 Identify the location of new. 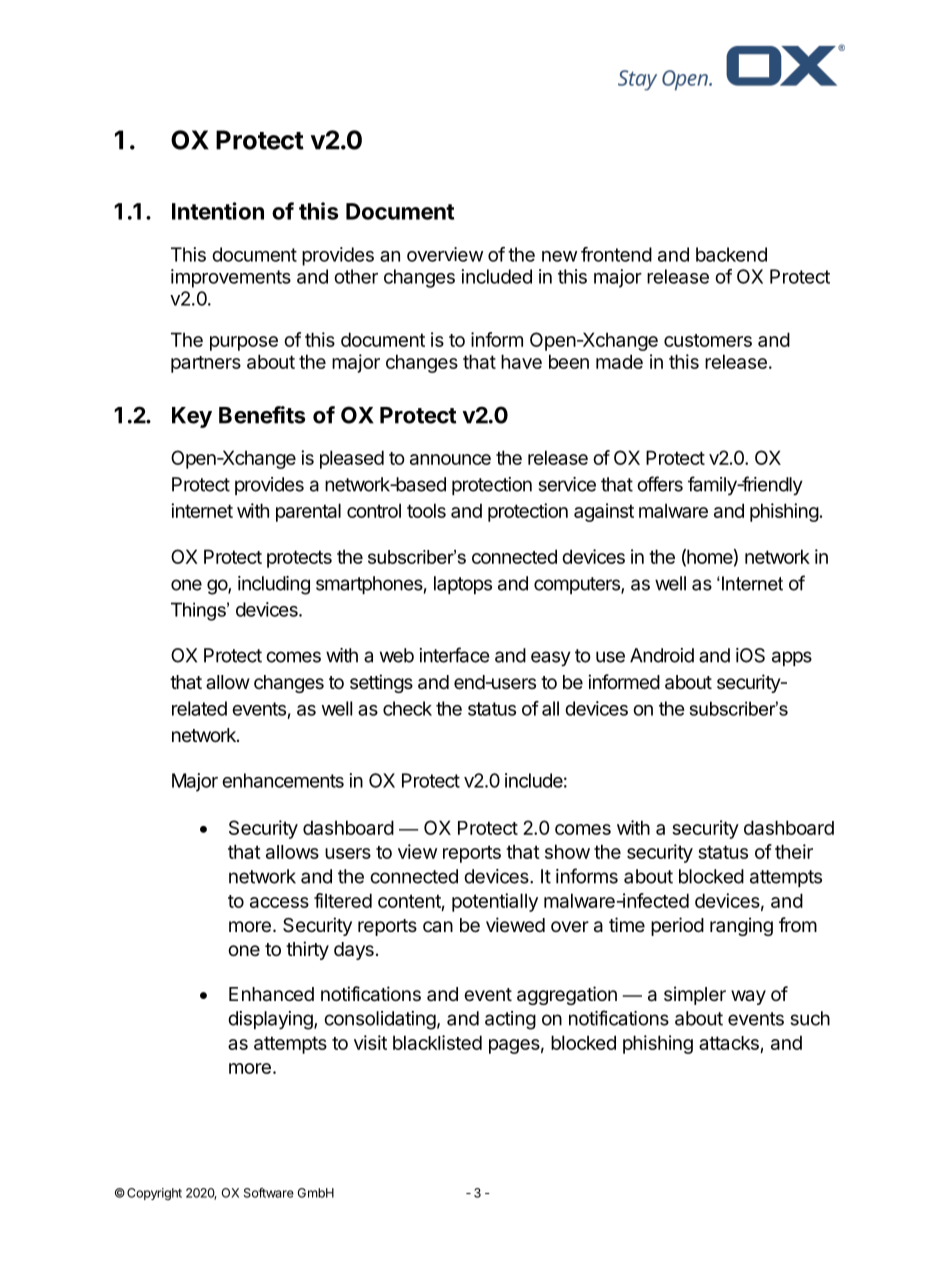
(559, 256).
